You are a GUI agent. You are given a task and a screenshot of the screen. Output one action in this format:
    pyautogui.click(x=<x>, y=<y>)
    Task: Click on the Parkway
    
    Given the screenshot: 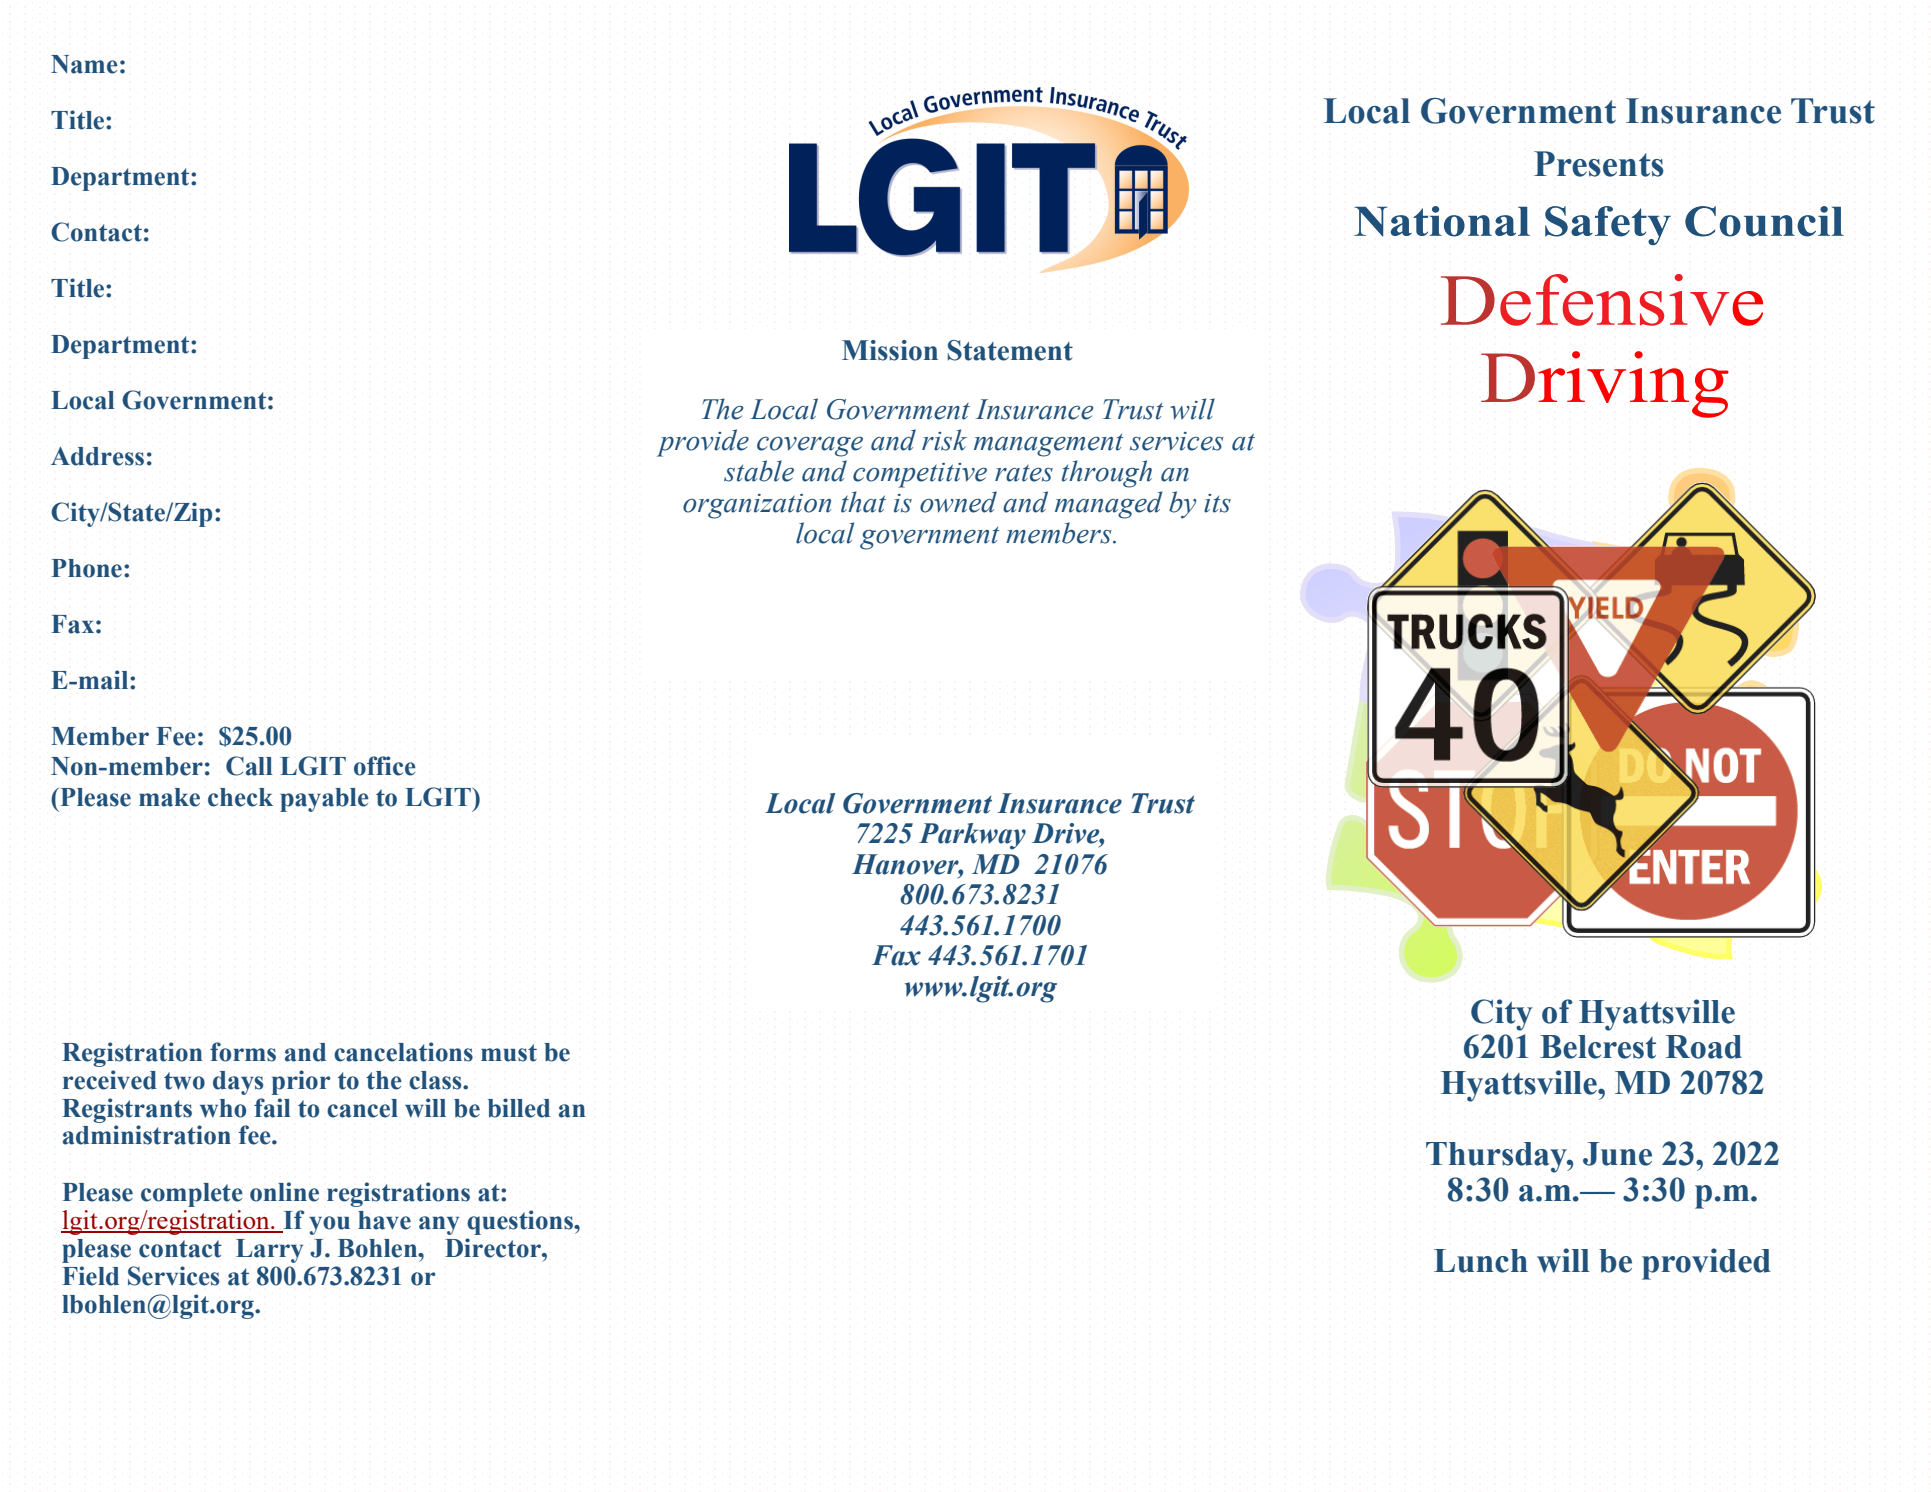 What is the action you would take?
    pyautogui.click(x=972, y=836)
